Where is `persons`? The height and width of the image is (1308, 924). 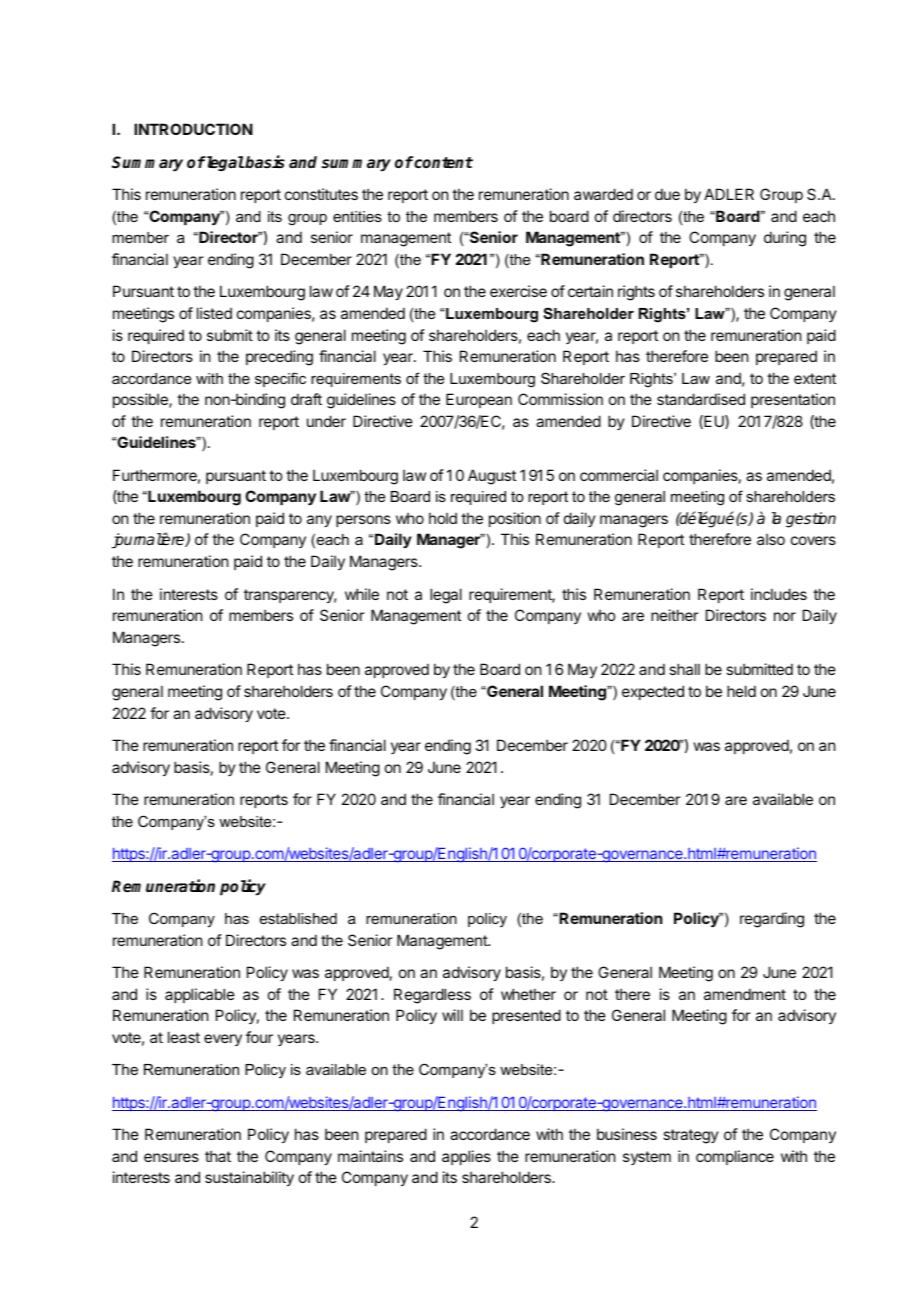
persons is located at coordinates (363, 521).
